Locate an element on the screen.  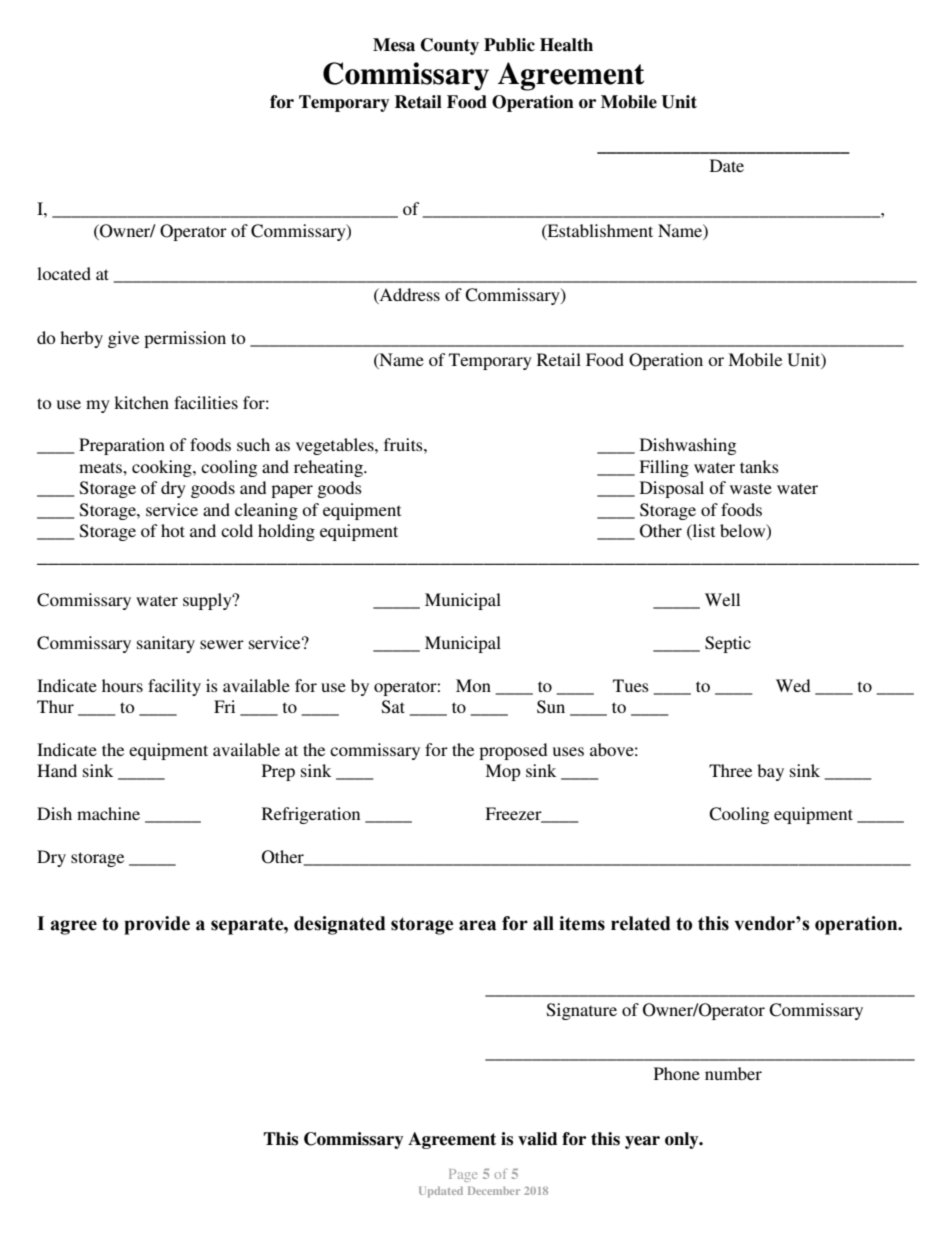
give is located at coordinates (123, 339).
